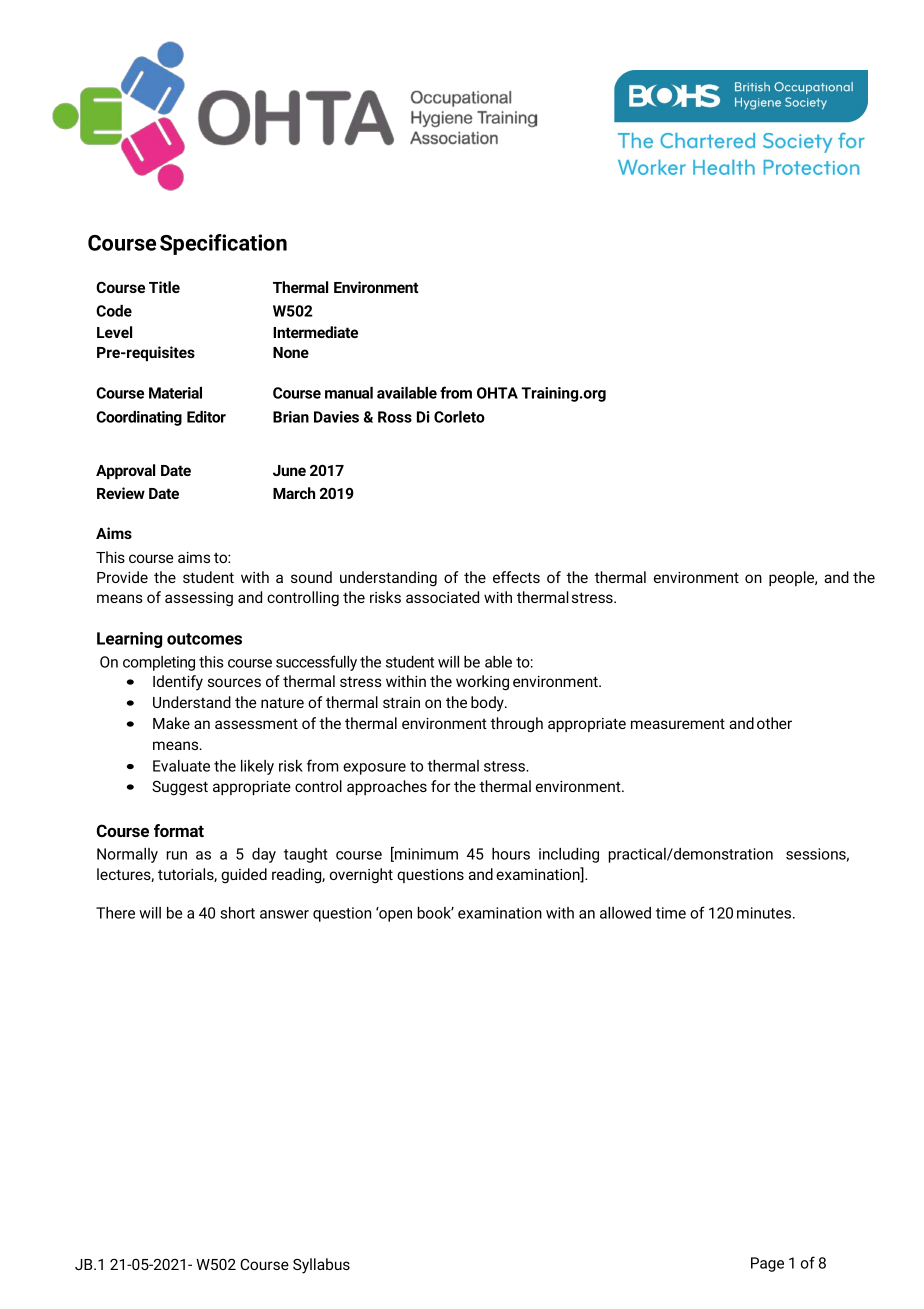 The width and height of the screenshot is (924, 1309). What do you see at coordinates (387, 787) in the screenshot?
I see `approaches` at bounding box center [387, 787].
